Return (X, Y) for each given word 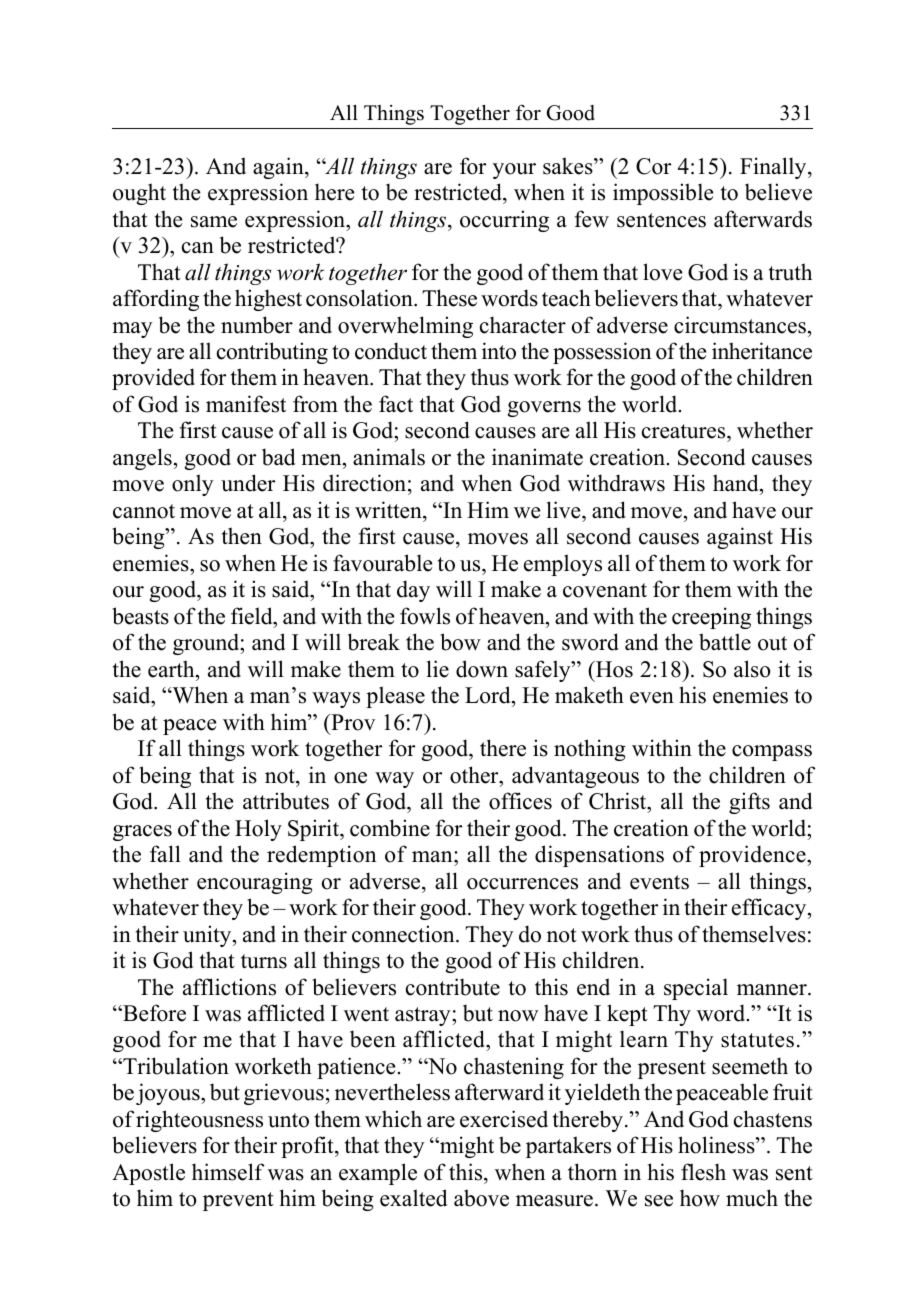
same (214, 222)
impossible (663, 194)
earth (172, 669)
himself (228, 1172)
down (482, 669)
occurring (504, 221)
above (481, 1198)
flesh (703, 1172)
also (752, 669)
